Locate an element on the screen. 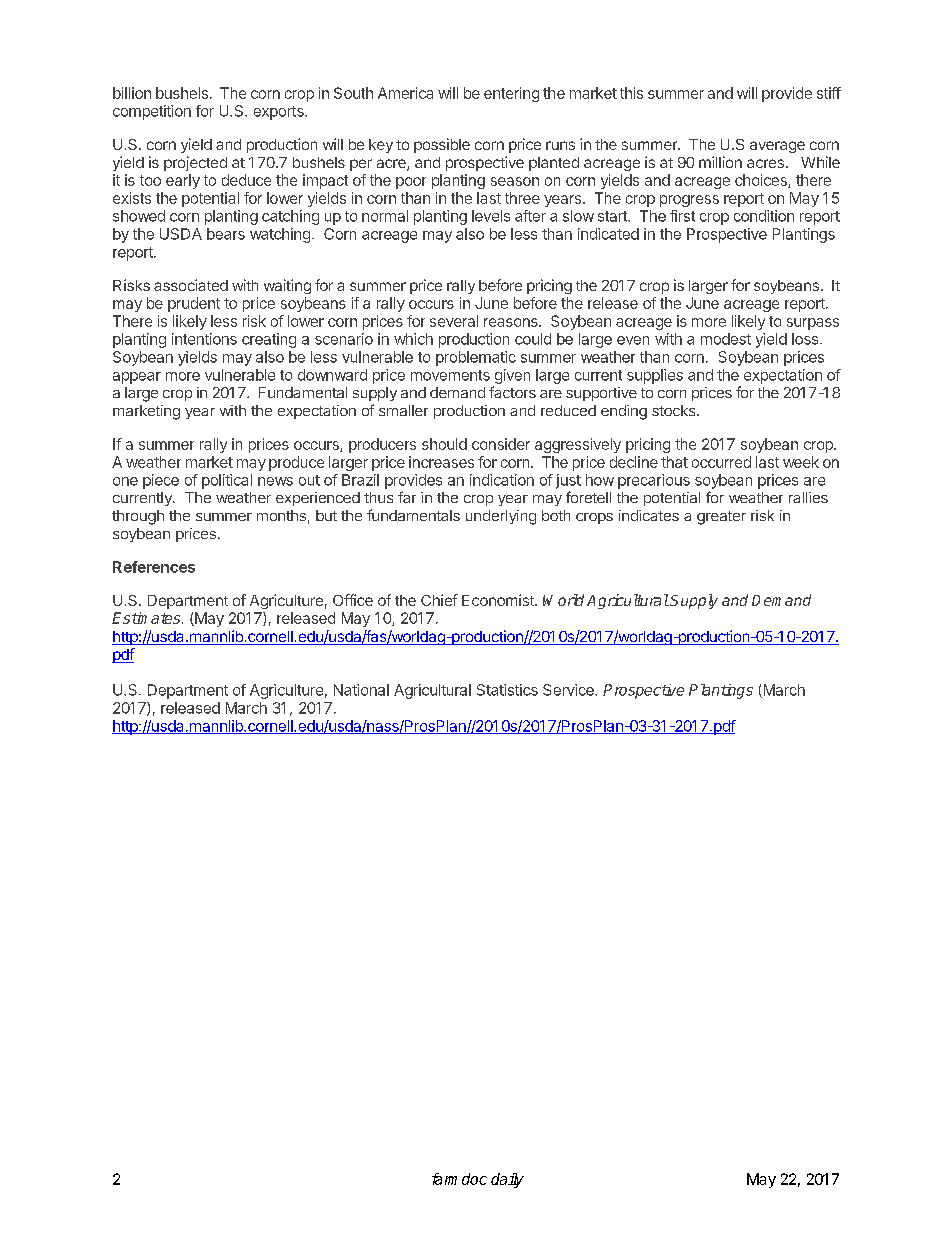 The height and width of the screenshot is (1233, 952). indication is located at coordinates (502, 480).
